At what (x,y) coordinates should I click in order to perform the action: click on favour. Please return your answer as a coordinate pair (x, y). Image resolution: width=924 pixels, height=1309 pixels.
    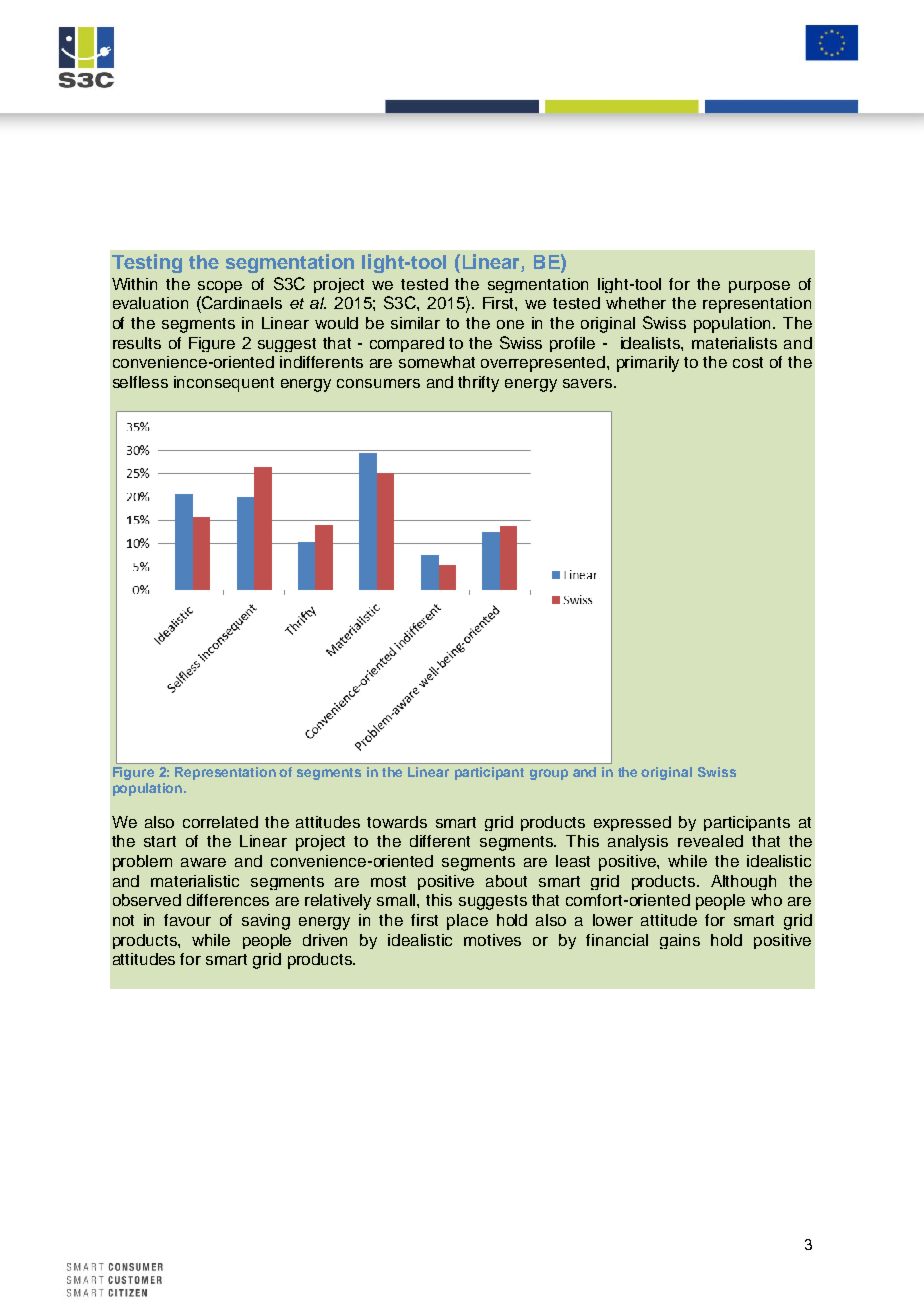
    Looking at the image, I should click on (187, 920).
